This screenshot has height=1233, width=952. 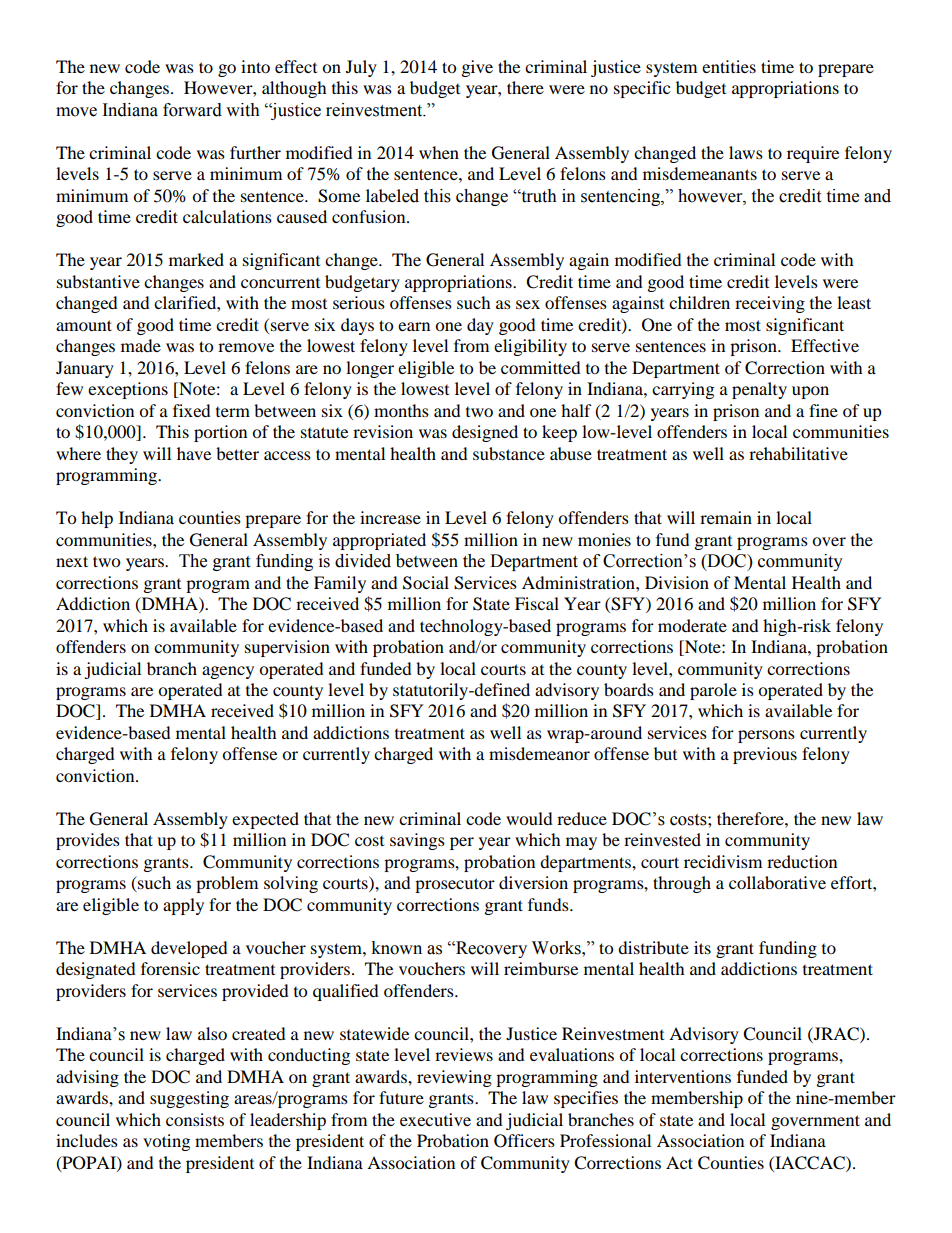 What do you see at coordinates (435, 1119) in the screenshot?
I see `executive` at bounding box center [435, 1119].
